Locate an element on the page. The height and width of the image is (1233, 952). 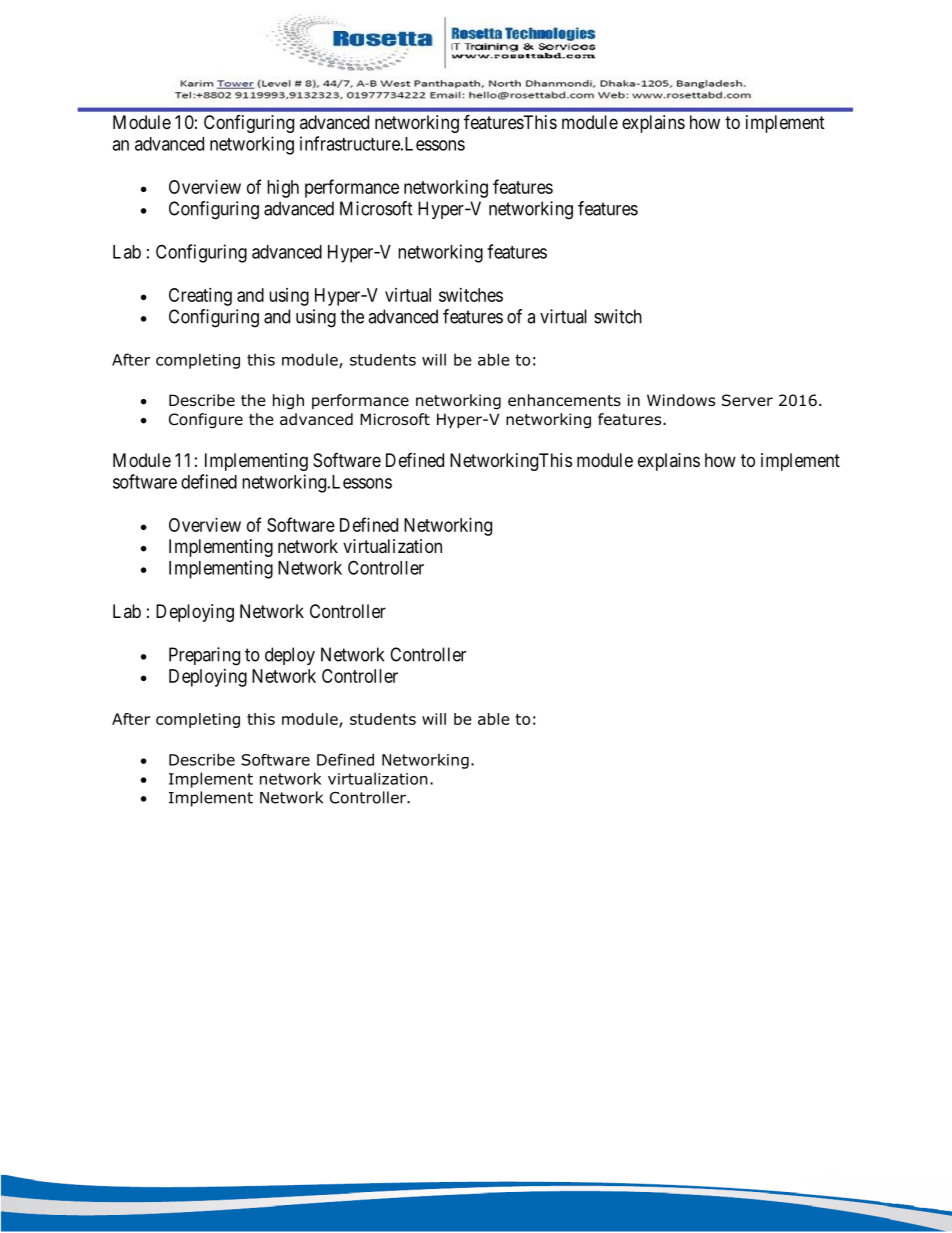
Creating is located at coordinates (200, 297).
